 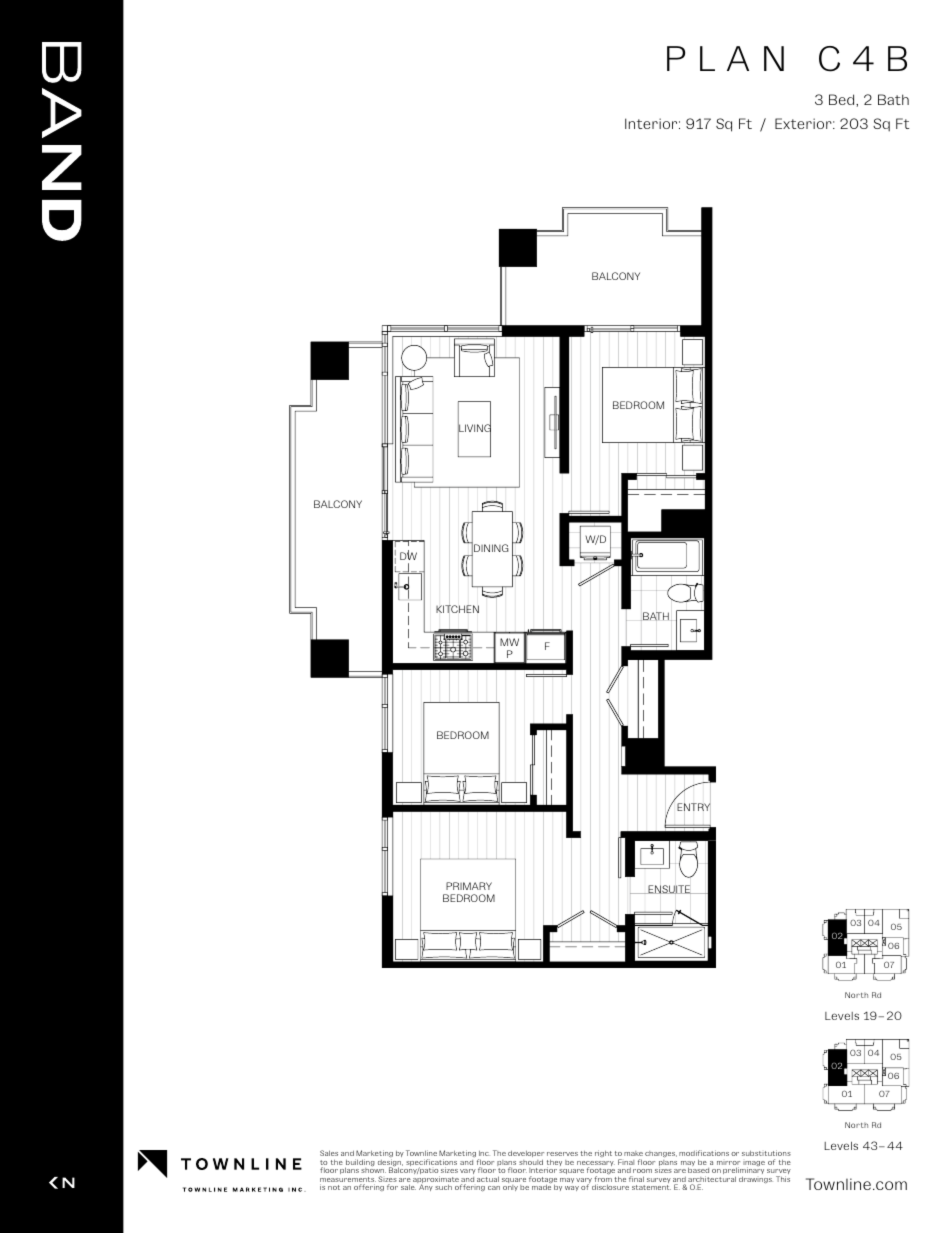 I want to click on way, so click(x=572, y=1188).
